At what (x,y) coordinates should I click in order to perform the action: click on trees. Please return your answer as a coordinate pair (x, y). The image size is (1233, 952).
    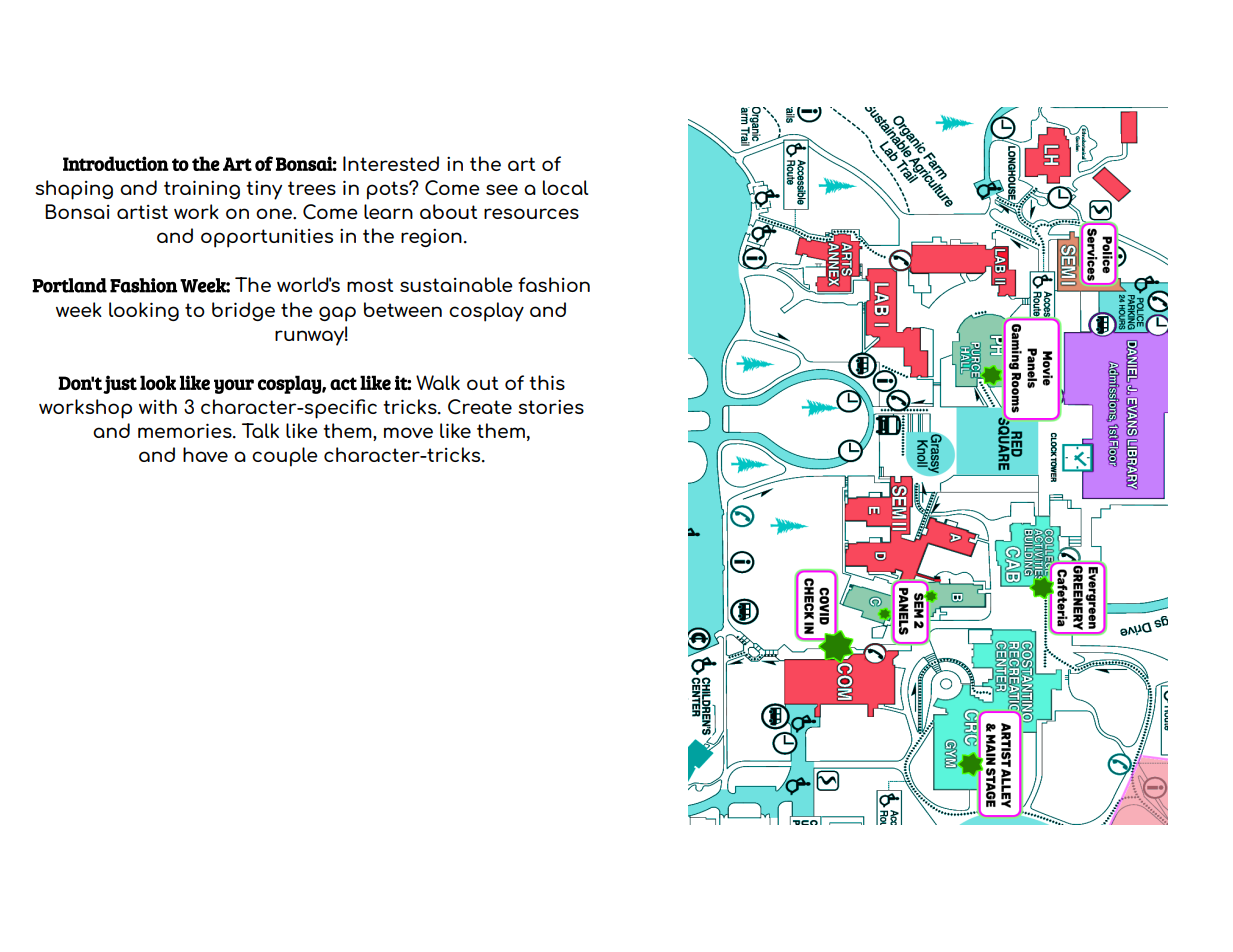
    Looking at the image, I should click on (312, 188).
